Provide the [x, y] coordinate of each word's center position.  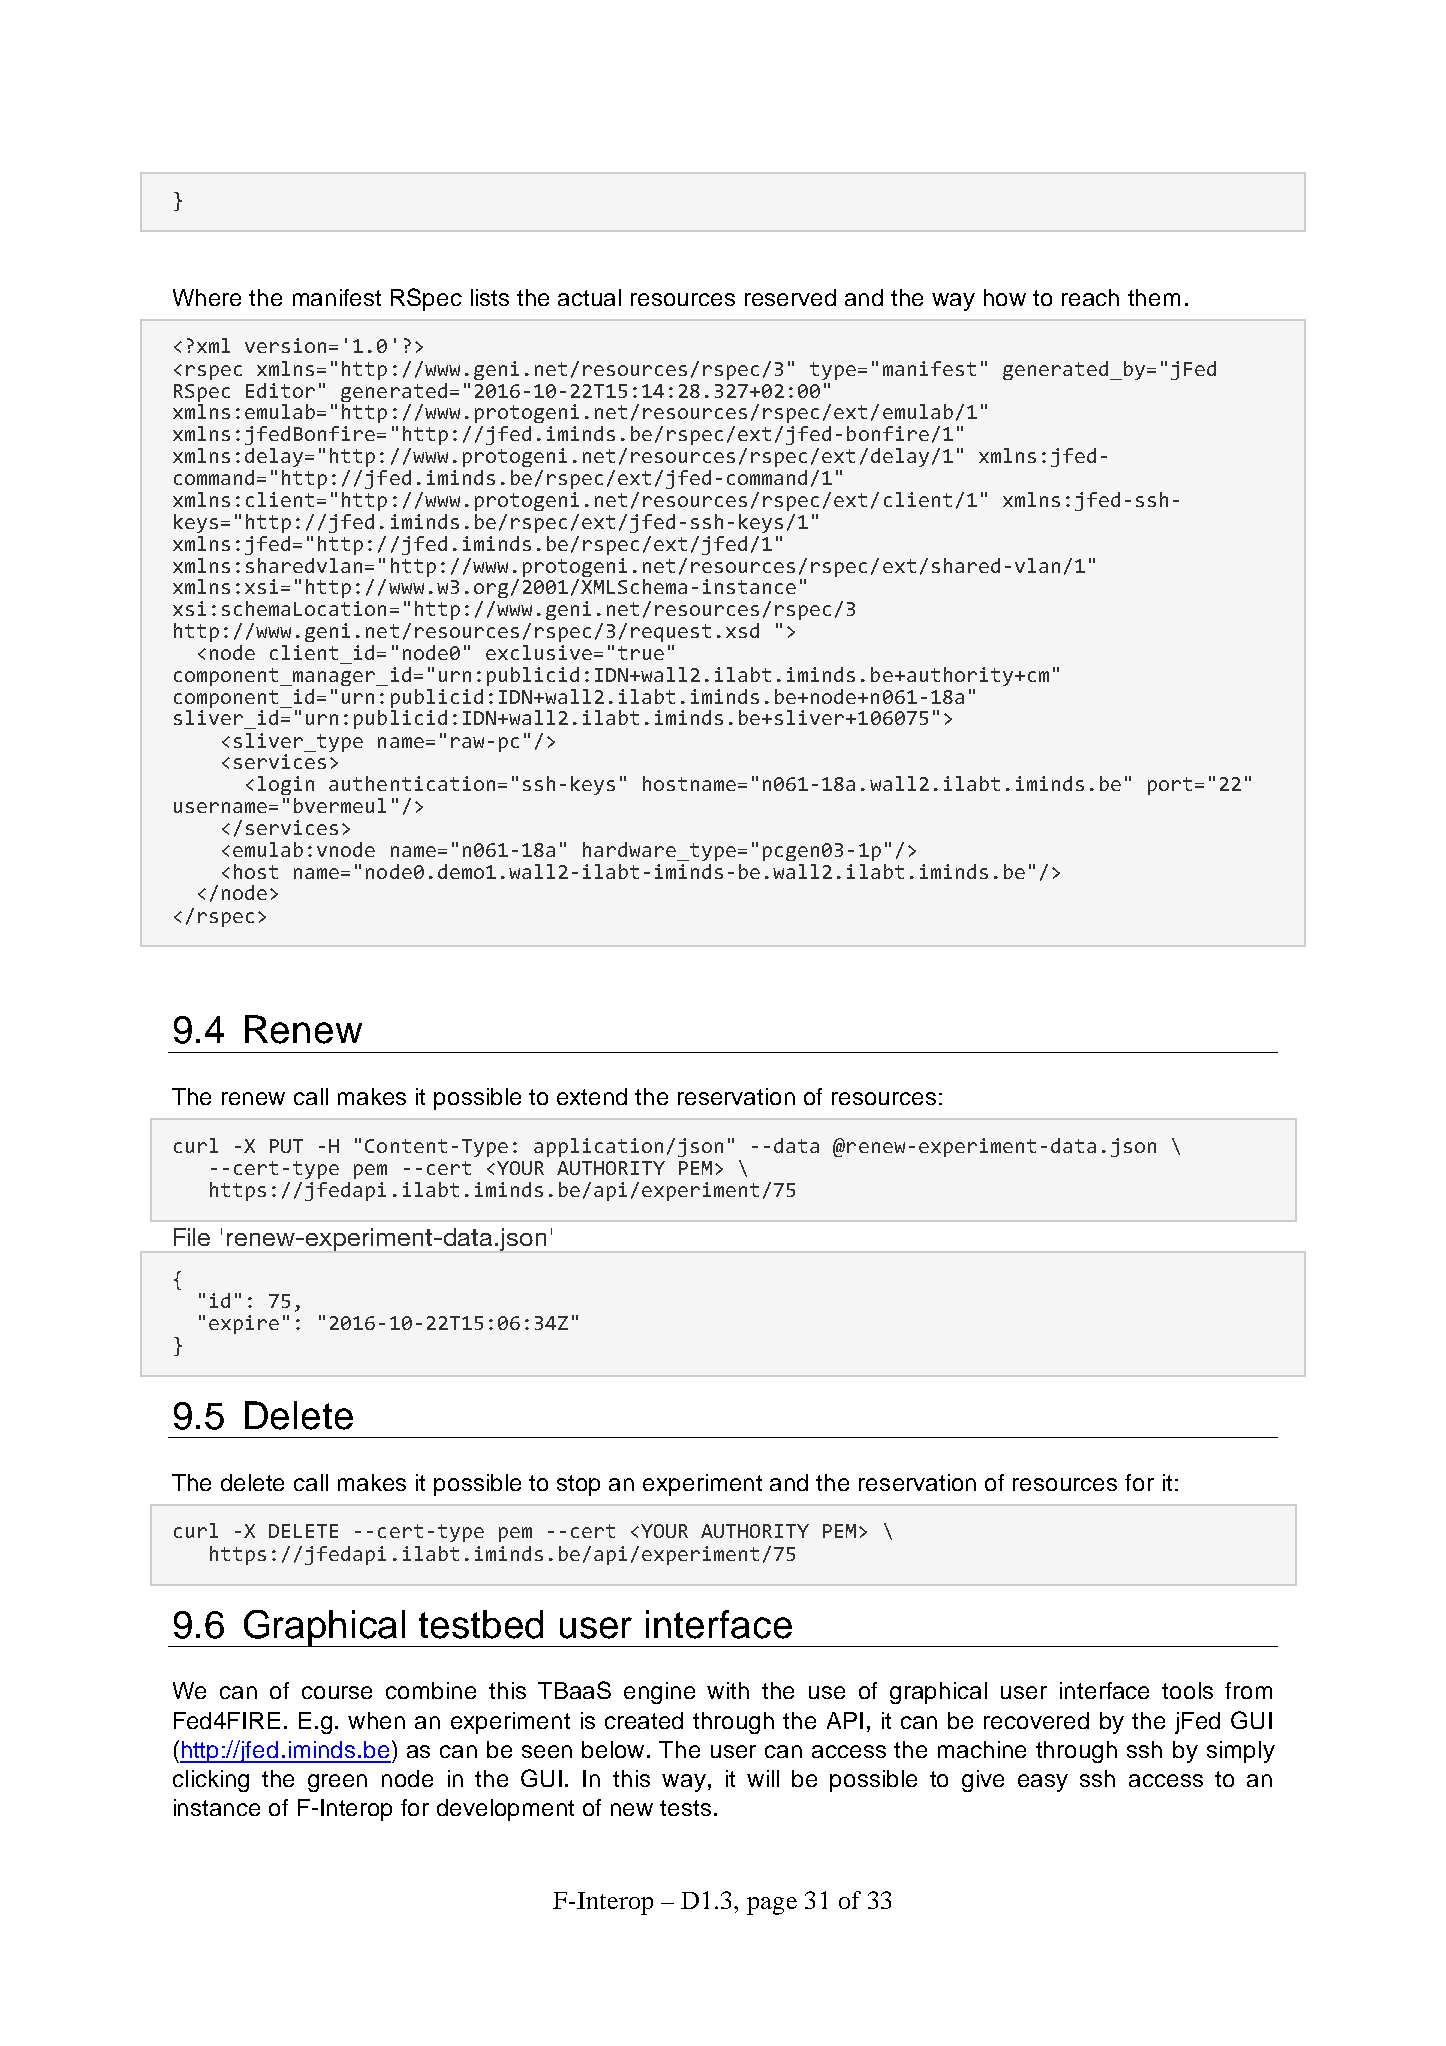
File [192, 1237]
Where [207, 297]
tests [685, 1808]
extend [592, 1096]
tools [1187, 1690]
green [337, 1783]
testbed [481, 1624]
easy [1043, 1783]
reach [1090, 297]
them [1154, 297]
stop [578, 1485]
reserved [790, 297]
